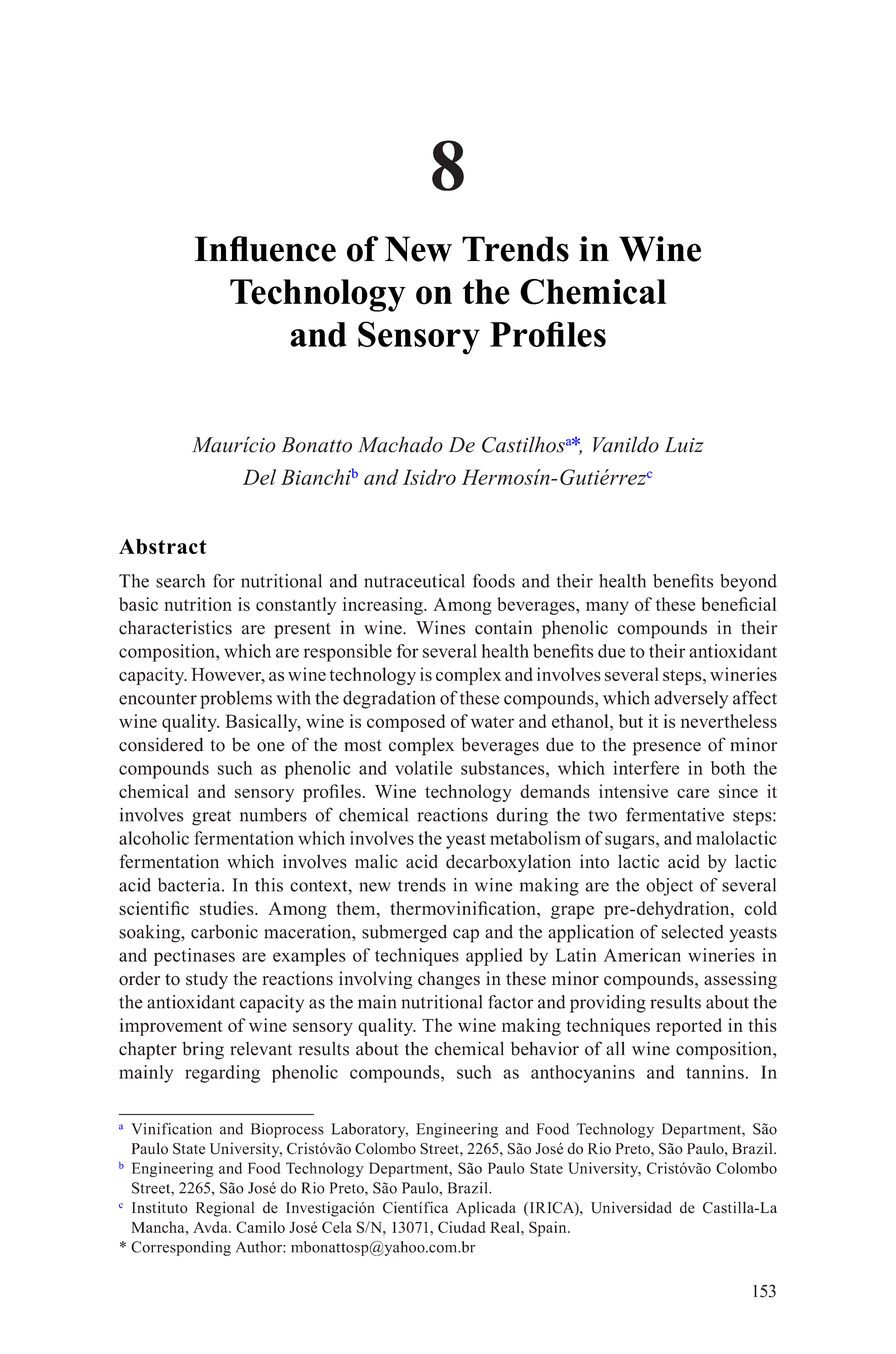 This image has width=896, height=1354. What do you see at coordinates (669, 887) in the image?
I see `object` at bounding box center [669, 887].
